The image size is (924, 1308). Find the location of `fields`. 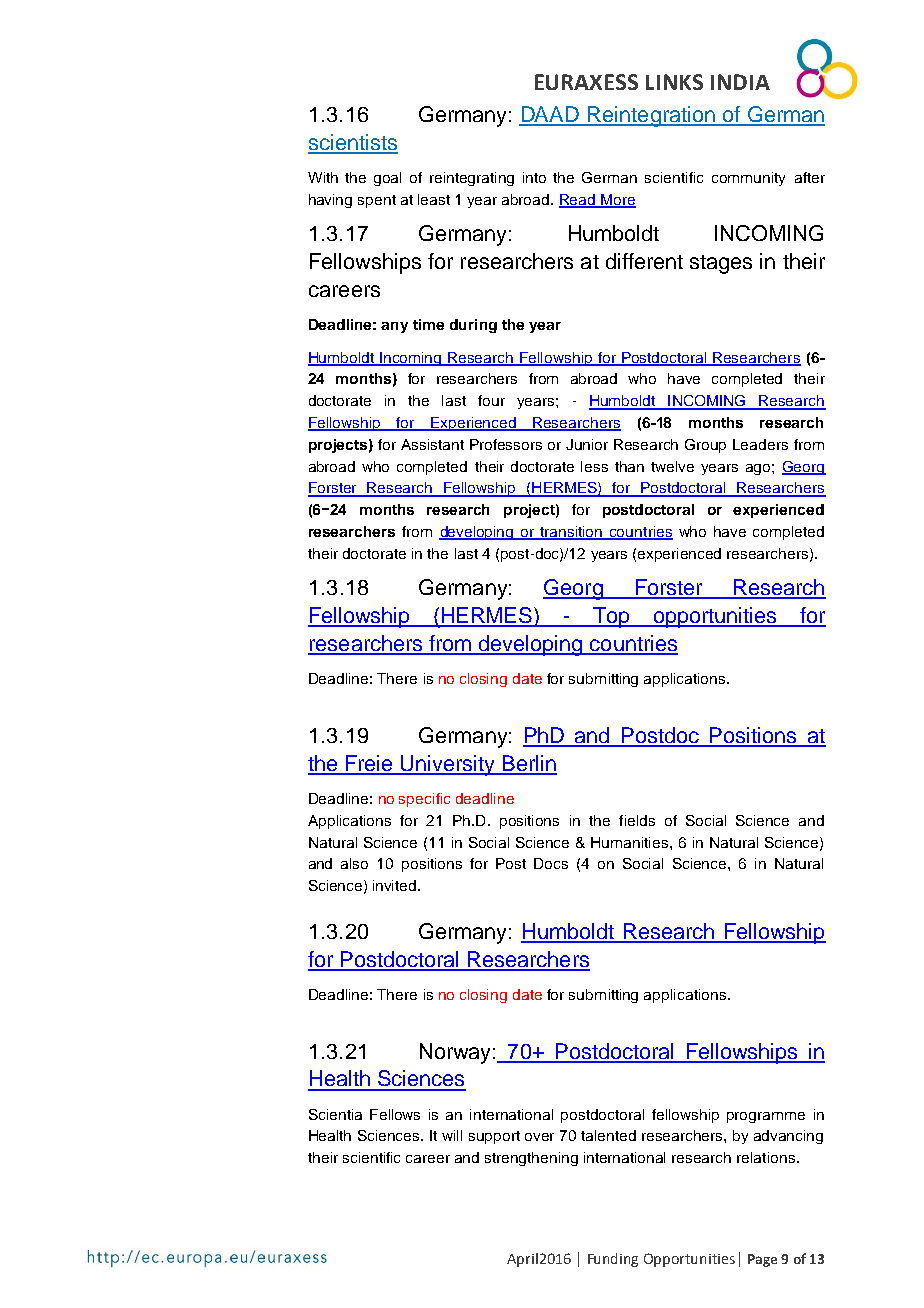

fields is located at coordinates (637, 820).
